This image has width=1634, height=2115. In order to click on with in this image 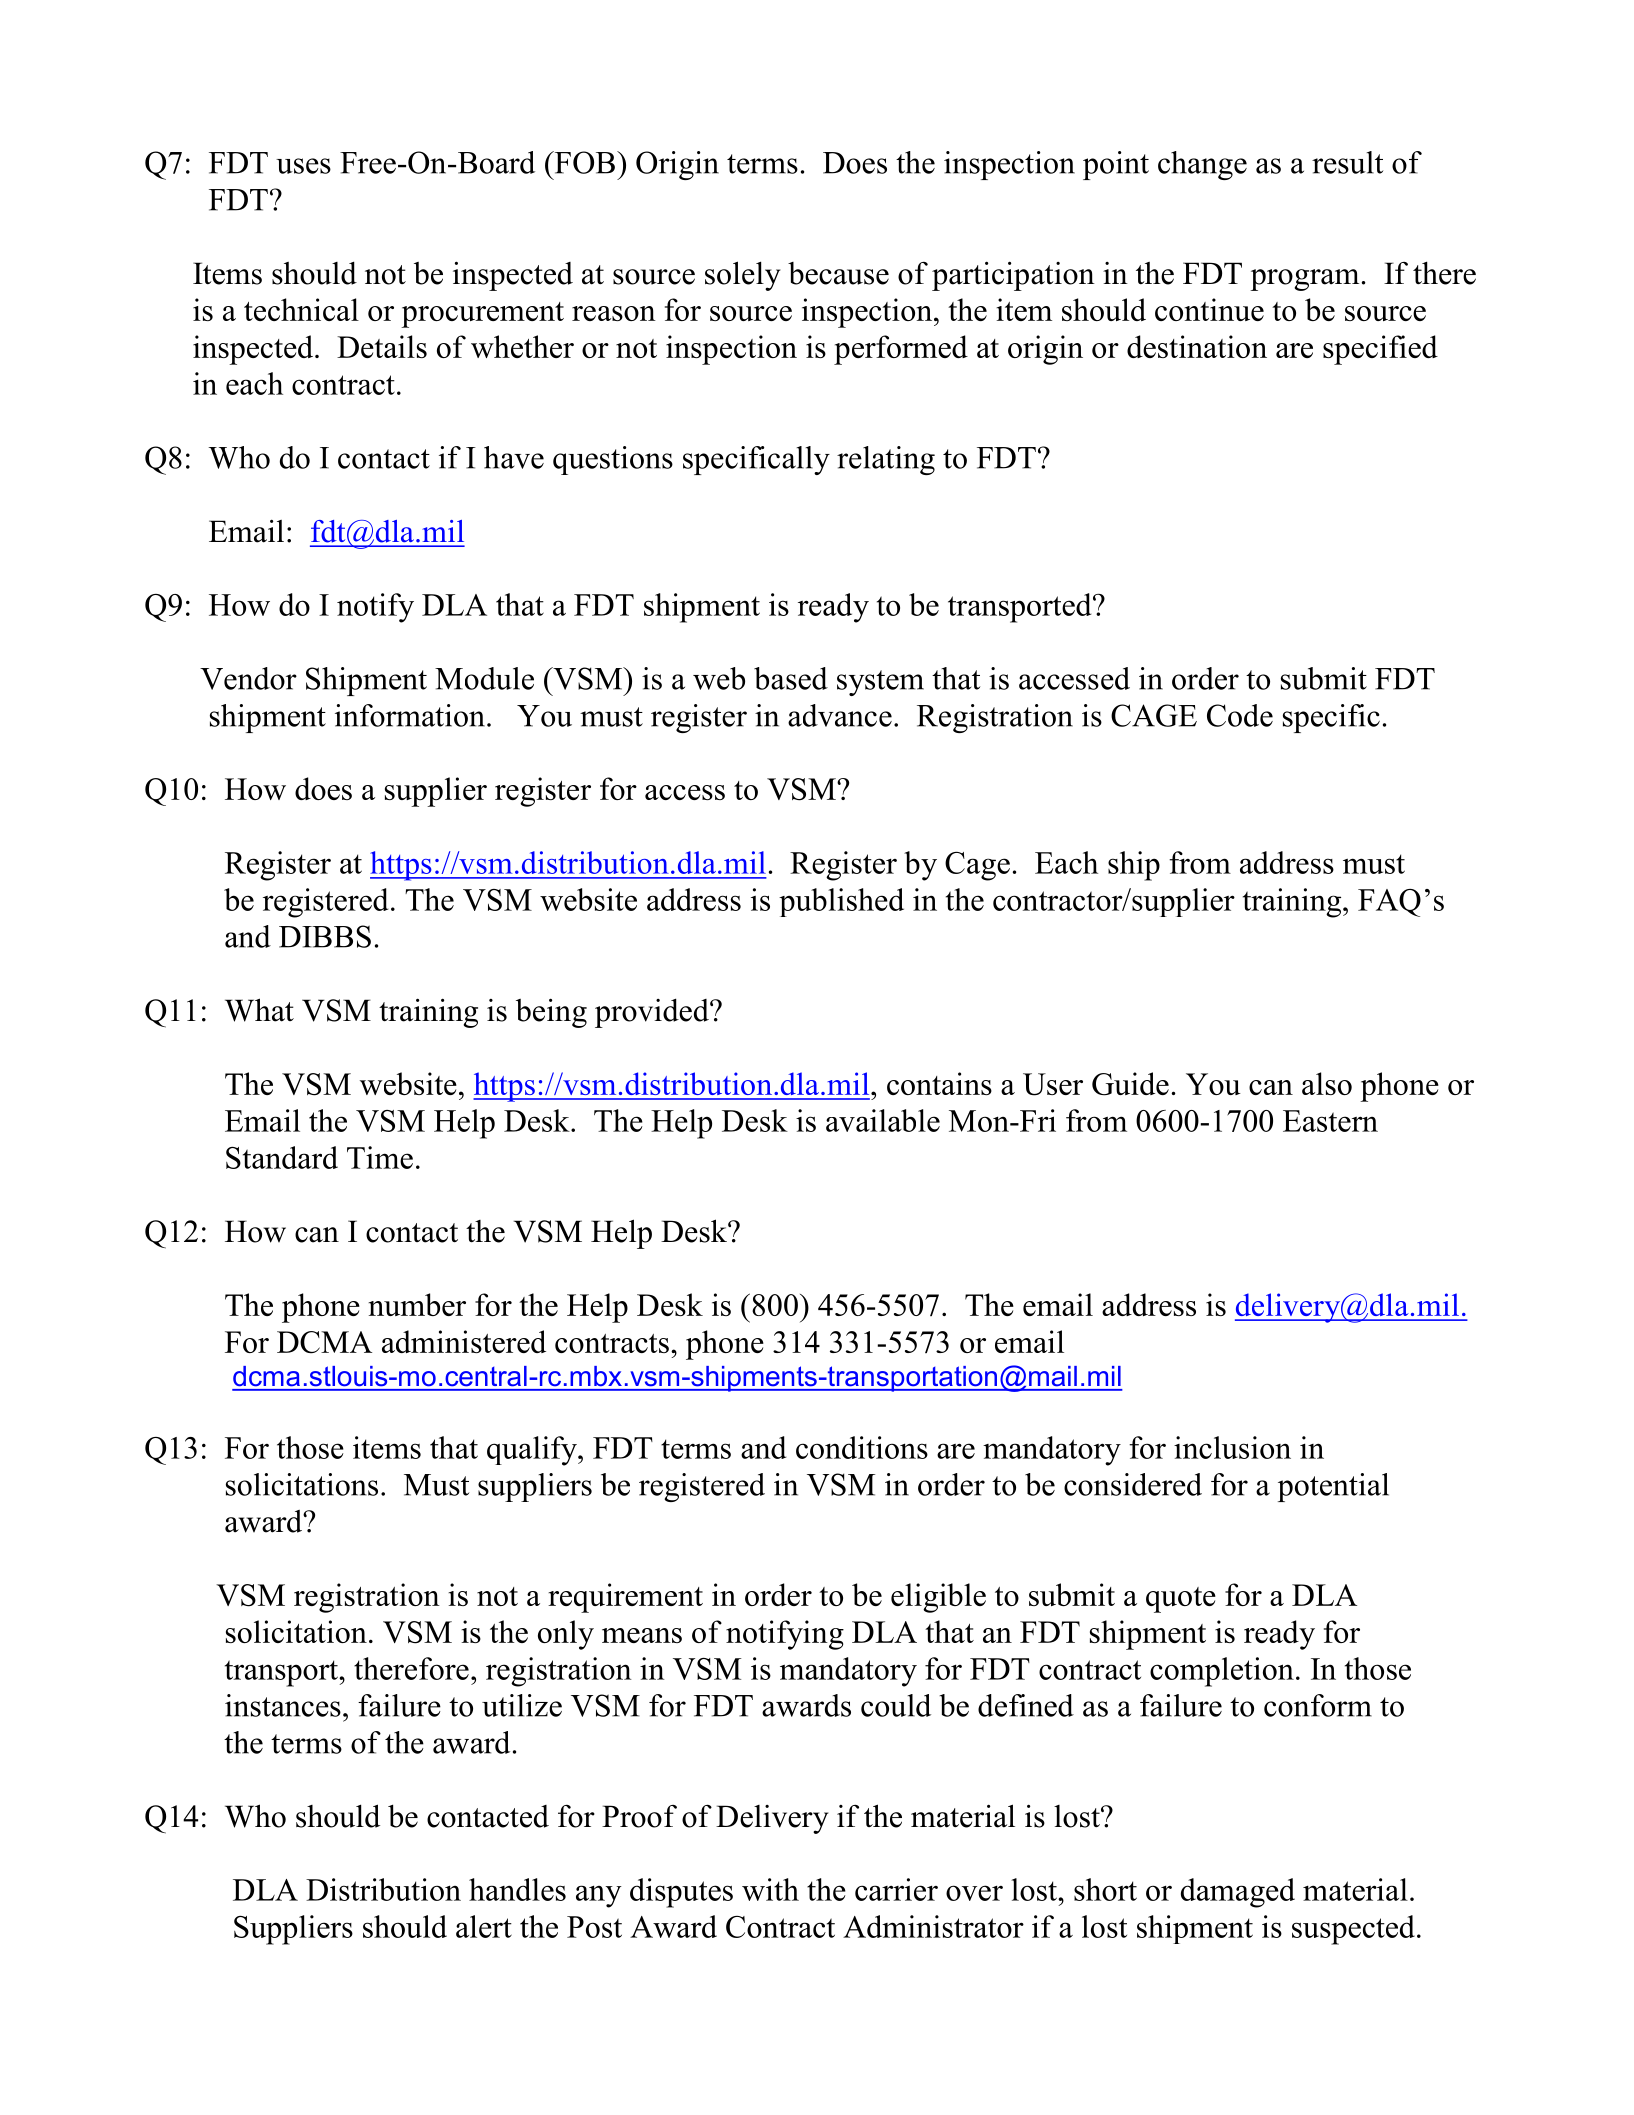, I will do `click(770, 1889)`.
